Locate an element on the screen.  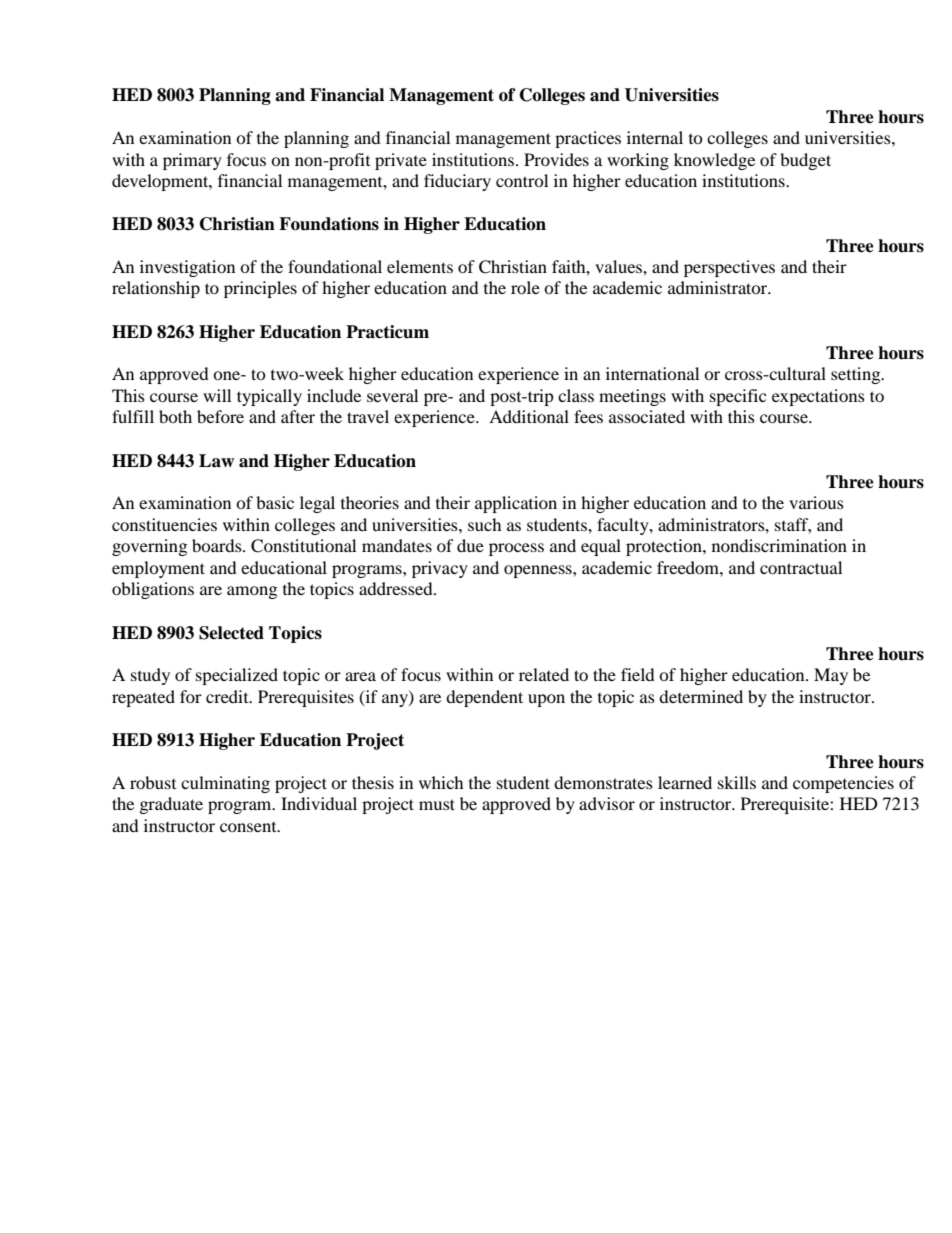
specific is located at coordinates (738, 397).
